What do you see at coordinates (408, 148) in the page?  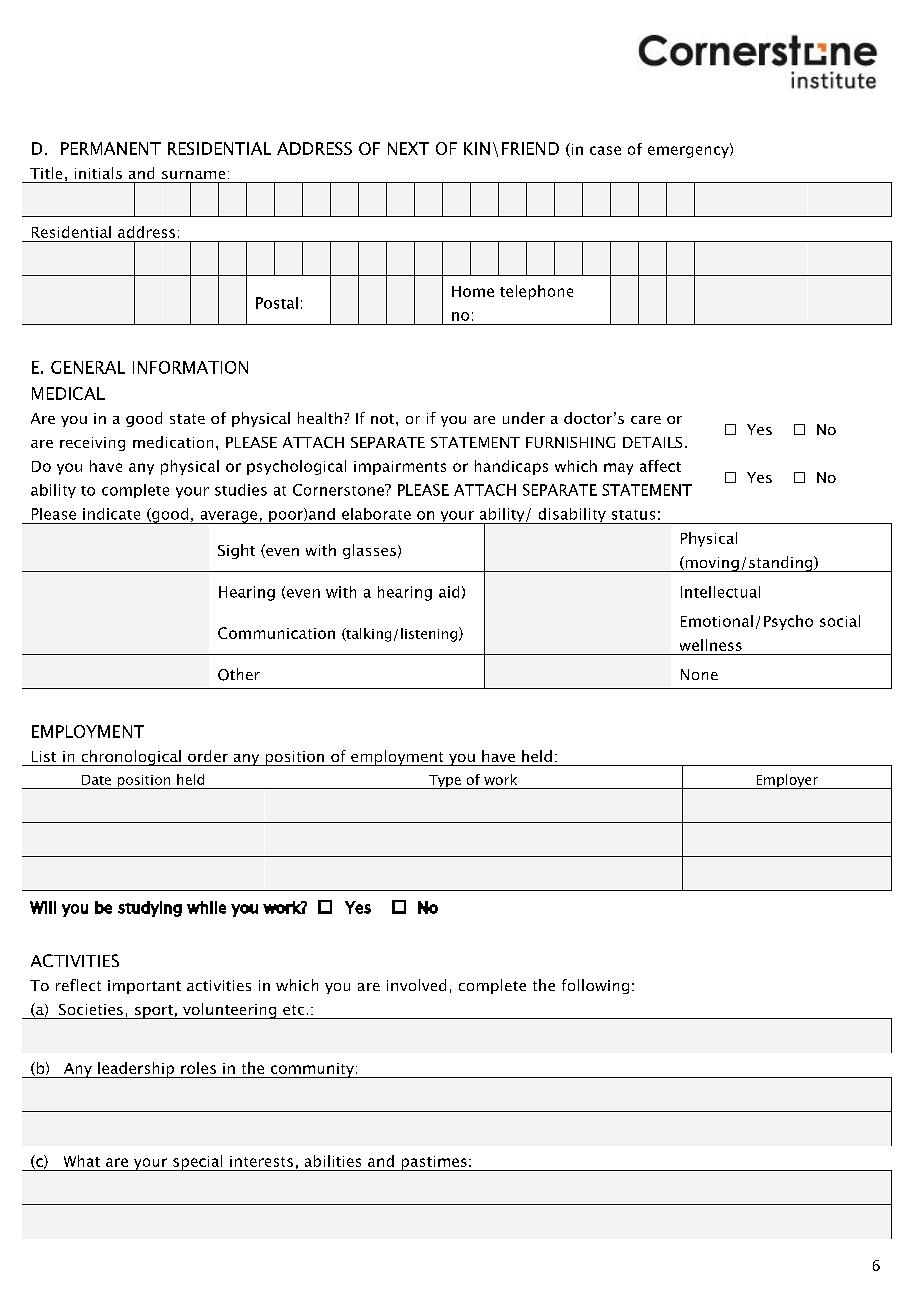 I see `NEXT` at bounding box center [408, 148].
